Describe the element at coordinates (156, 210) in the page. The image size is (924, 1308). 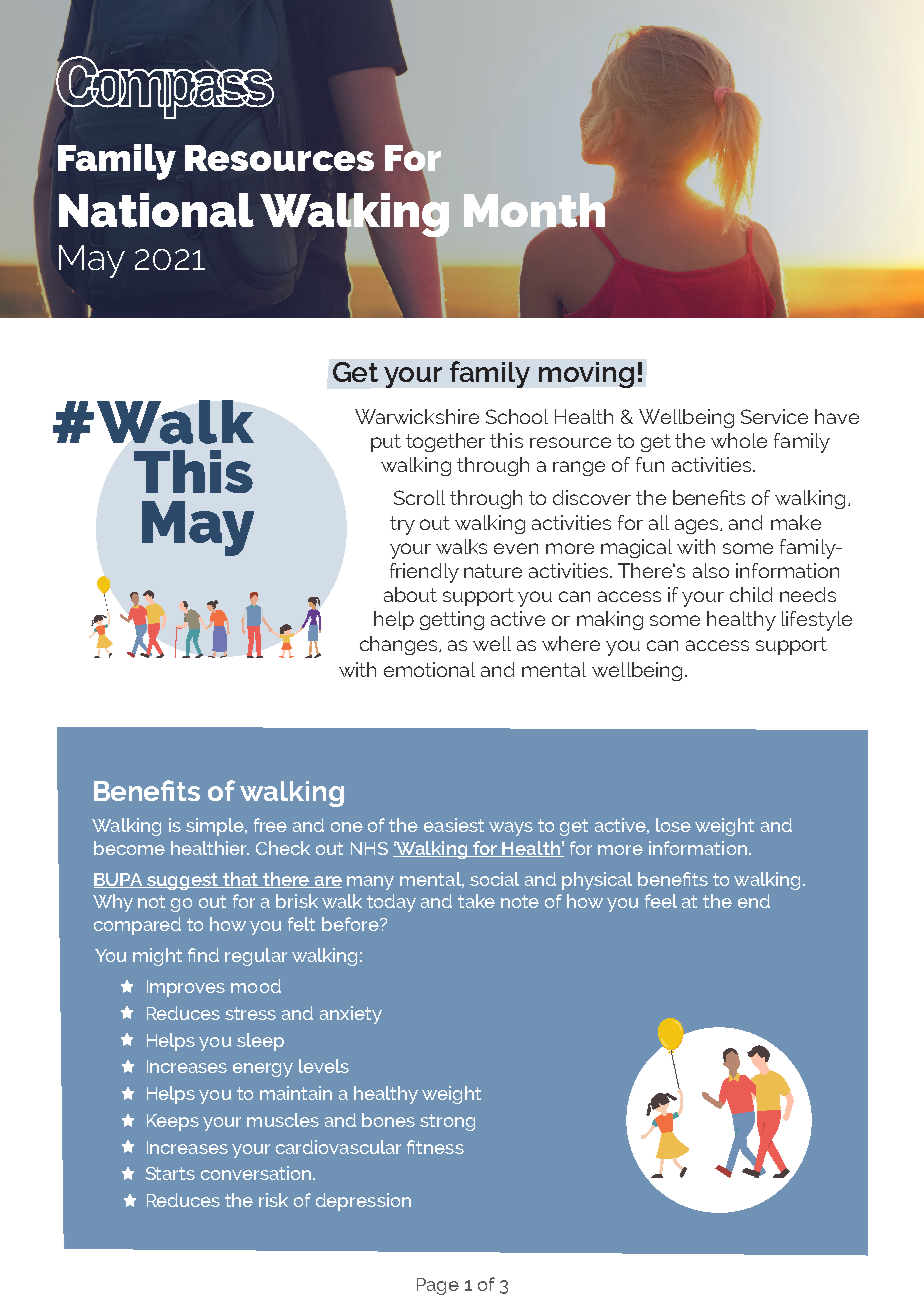
I see `National` at that location.
